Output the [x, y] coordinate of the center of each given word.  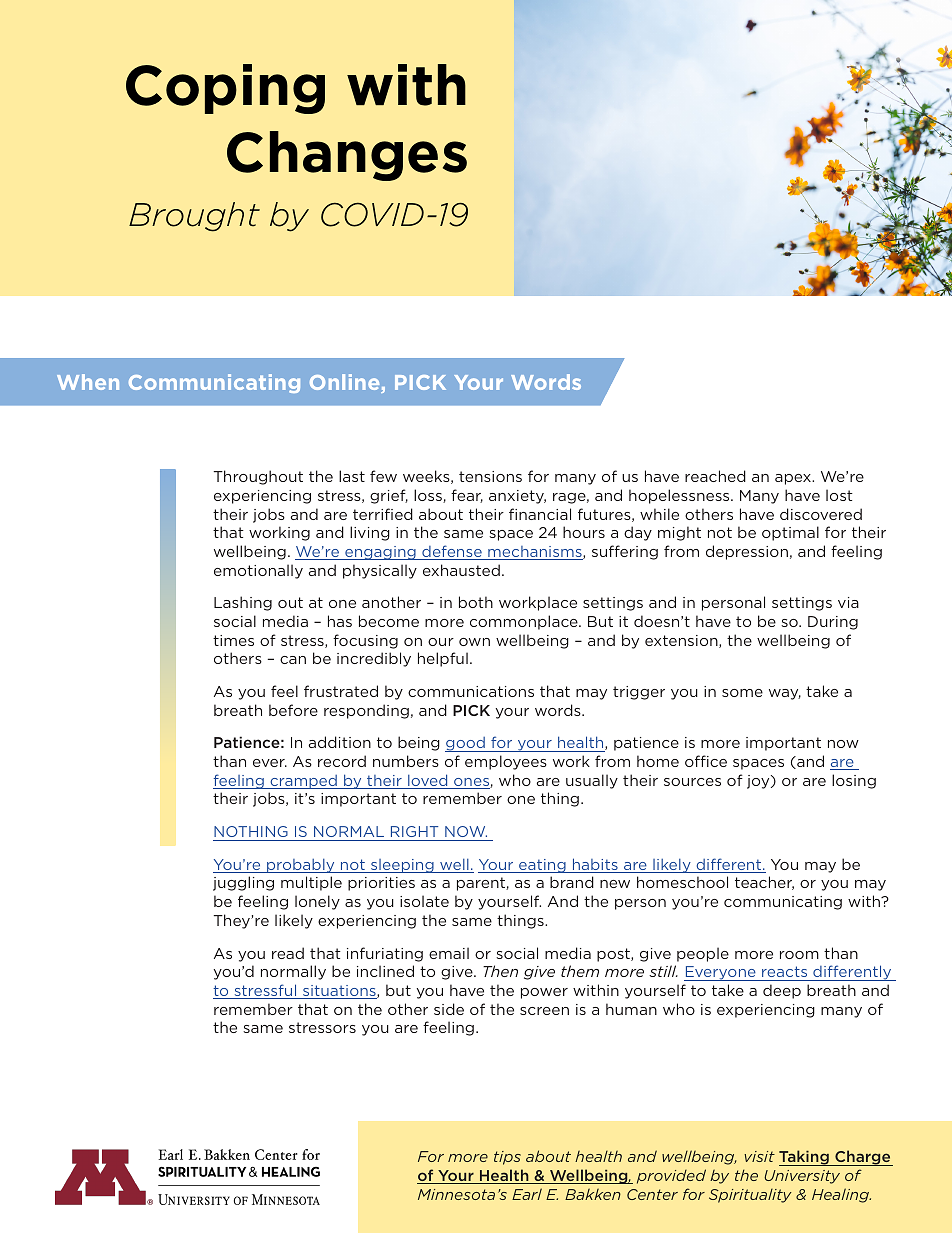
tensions [490, 476]
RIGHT [414, 831]
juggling [243, 883]
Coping [225, 89]
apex [794, 479]
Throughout [258, 477]
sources [692, 782]
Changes [347, 156]
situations [339, 992]
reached [715, 476]
